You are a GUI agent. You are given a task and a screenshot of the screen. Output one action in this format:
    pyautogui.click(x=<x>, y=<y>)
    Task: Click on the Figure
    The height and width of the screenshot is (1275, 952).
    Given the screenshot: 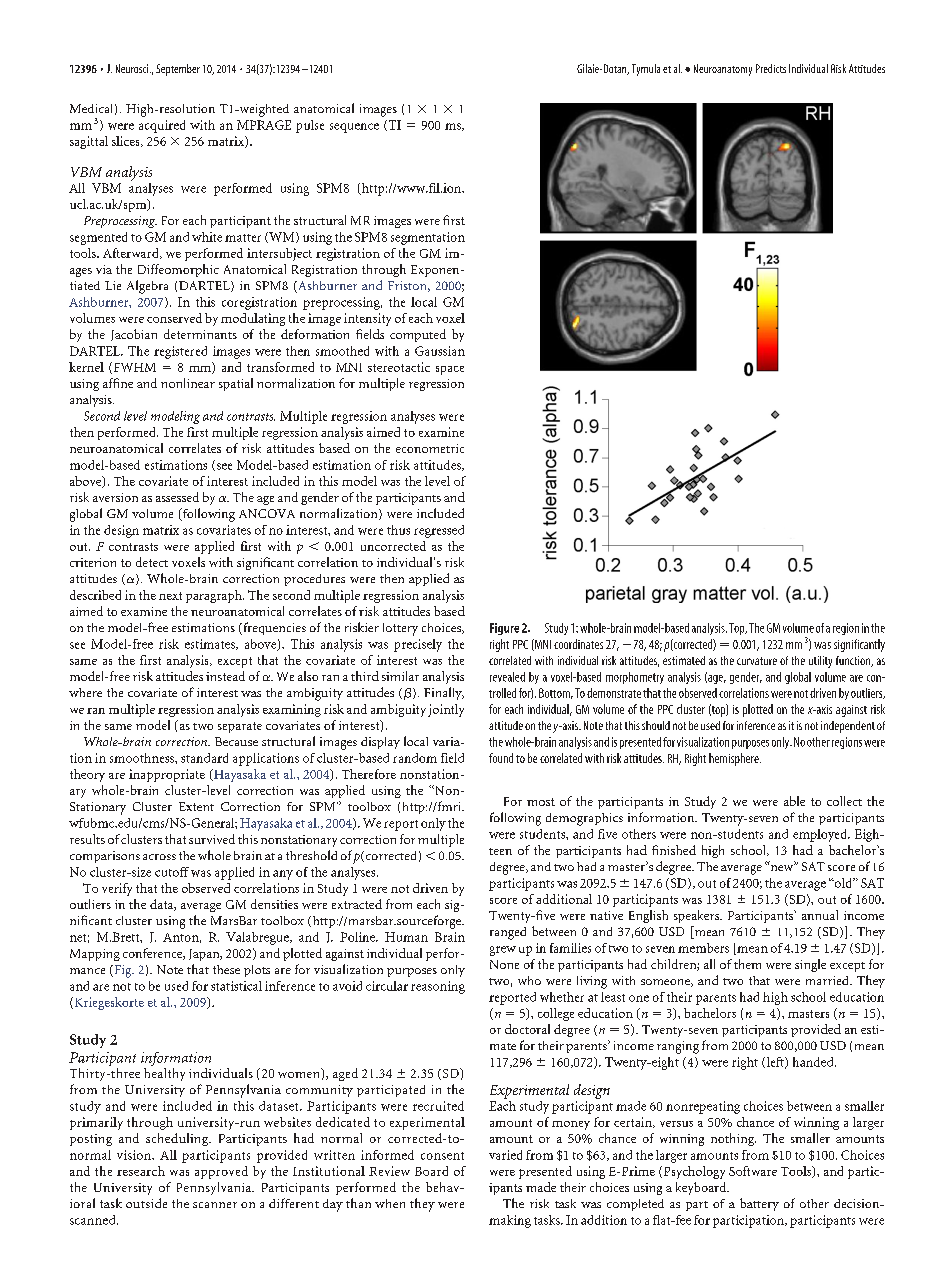 What is the action you would take?
    pyautogui.click(x=504, y=629)
